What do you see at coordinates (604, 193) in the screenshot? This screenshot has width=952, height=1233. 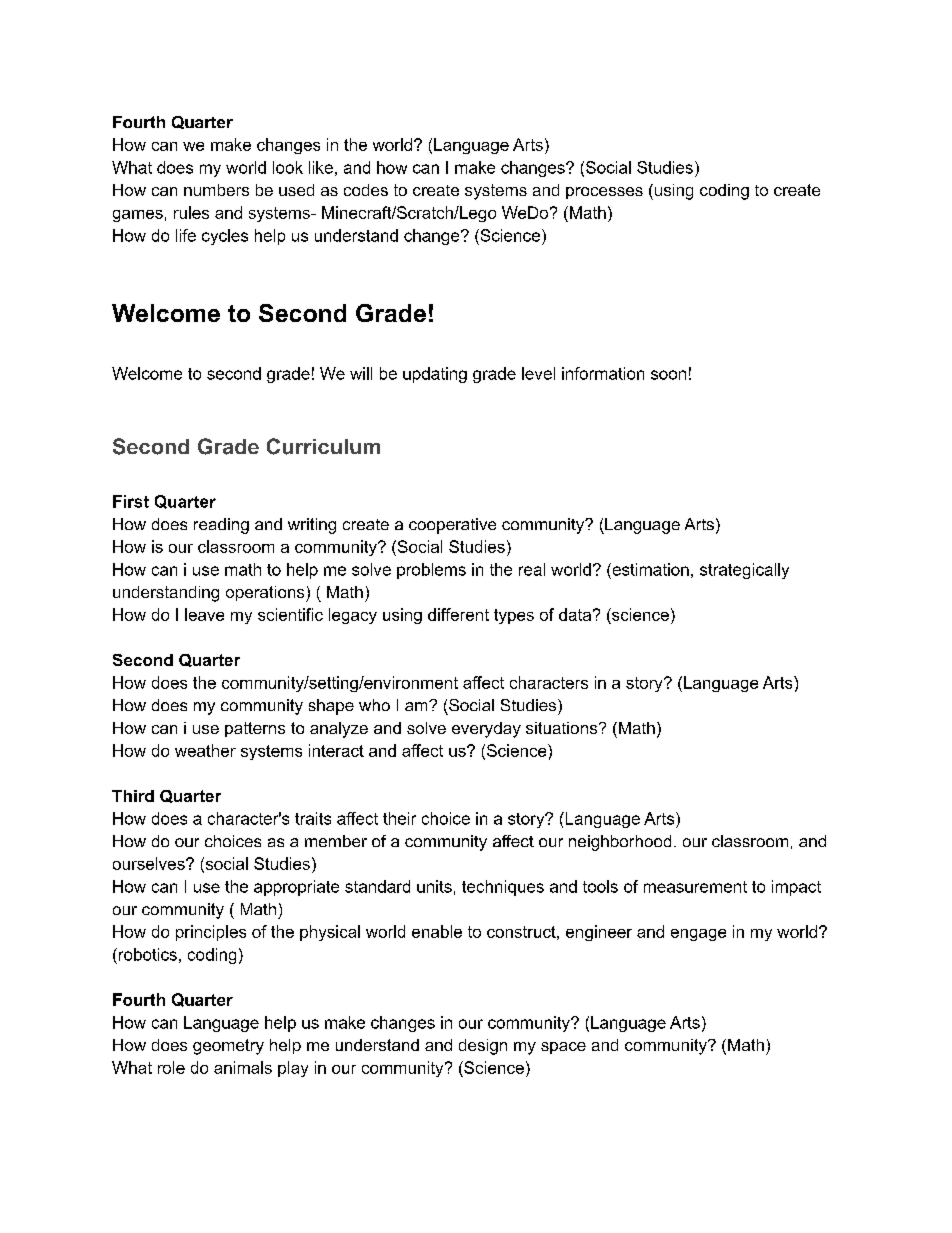 I see `processes` at bounding box center [604, 193].
